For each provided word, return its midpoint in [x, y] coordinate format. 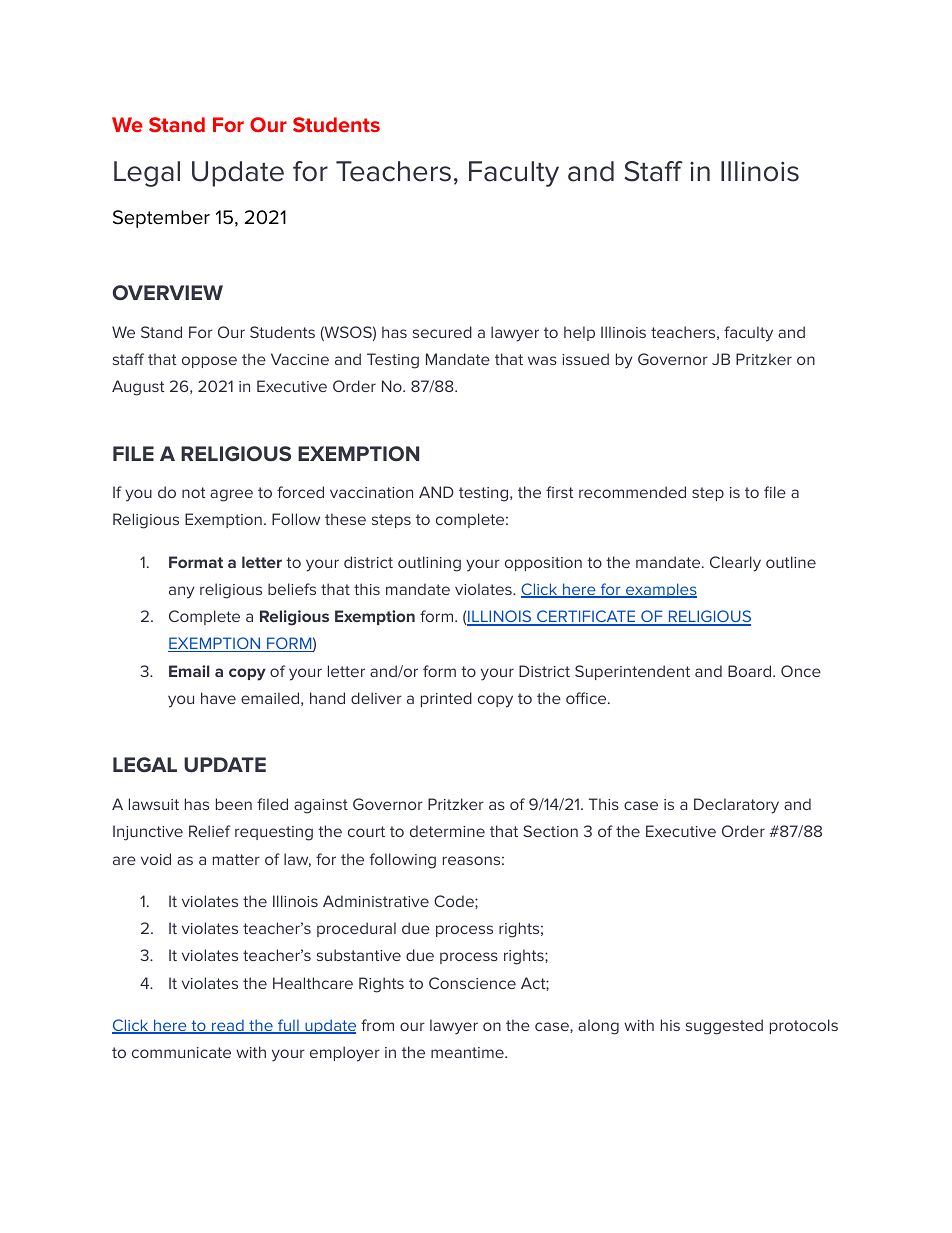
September [161, 219]
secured [442, 332]
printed [446, 699]
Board [751, 671]
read [228, 1027]
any [182, 592]
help [579, 333]
